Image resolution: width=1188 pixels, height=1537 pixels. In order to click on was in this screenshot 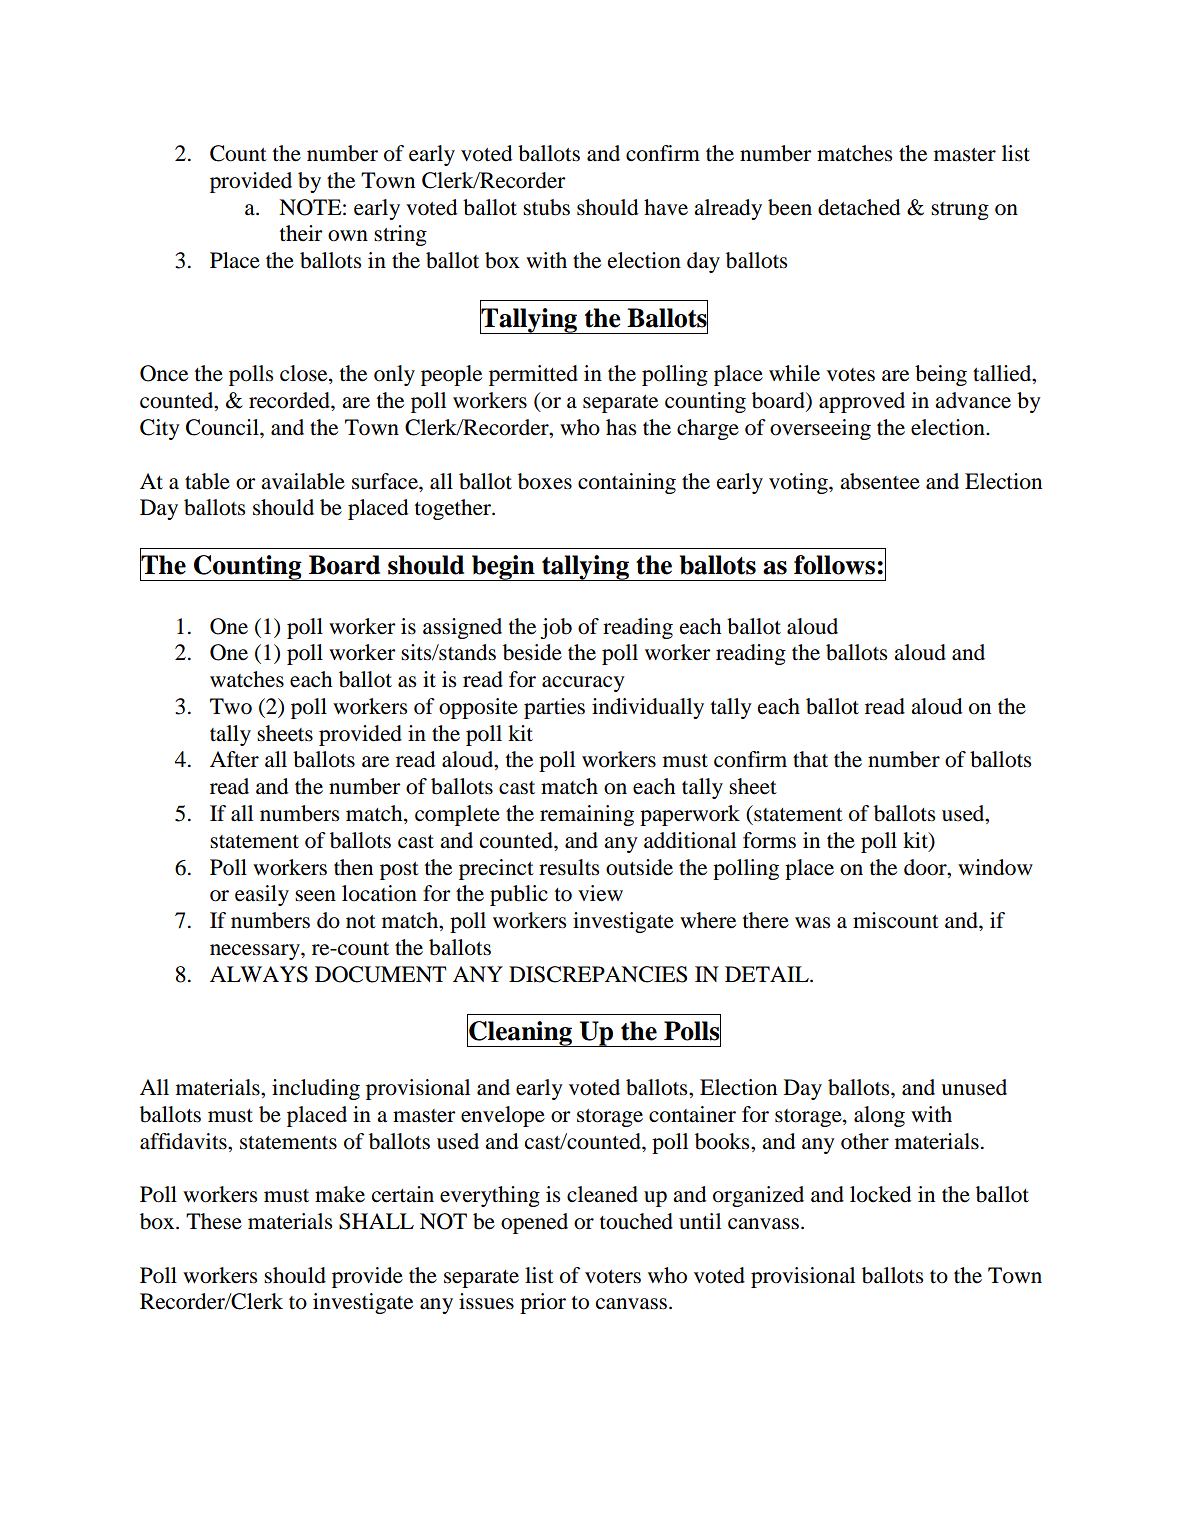, I will do `click(812, 923)`.
